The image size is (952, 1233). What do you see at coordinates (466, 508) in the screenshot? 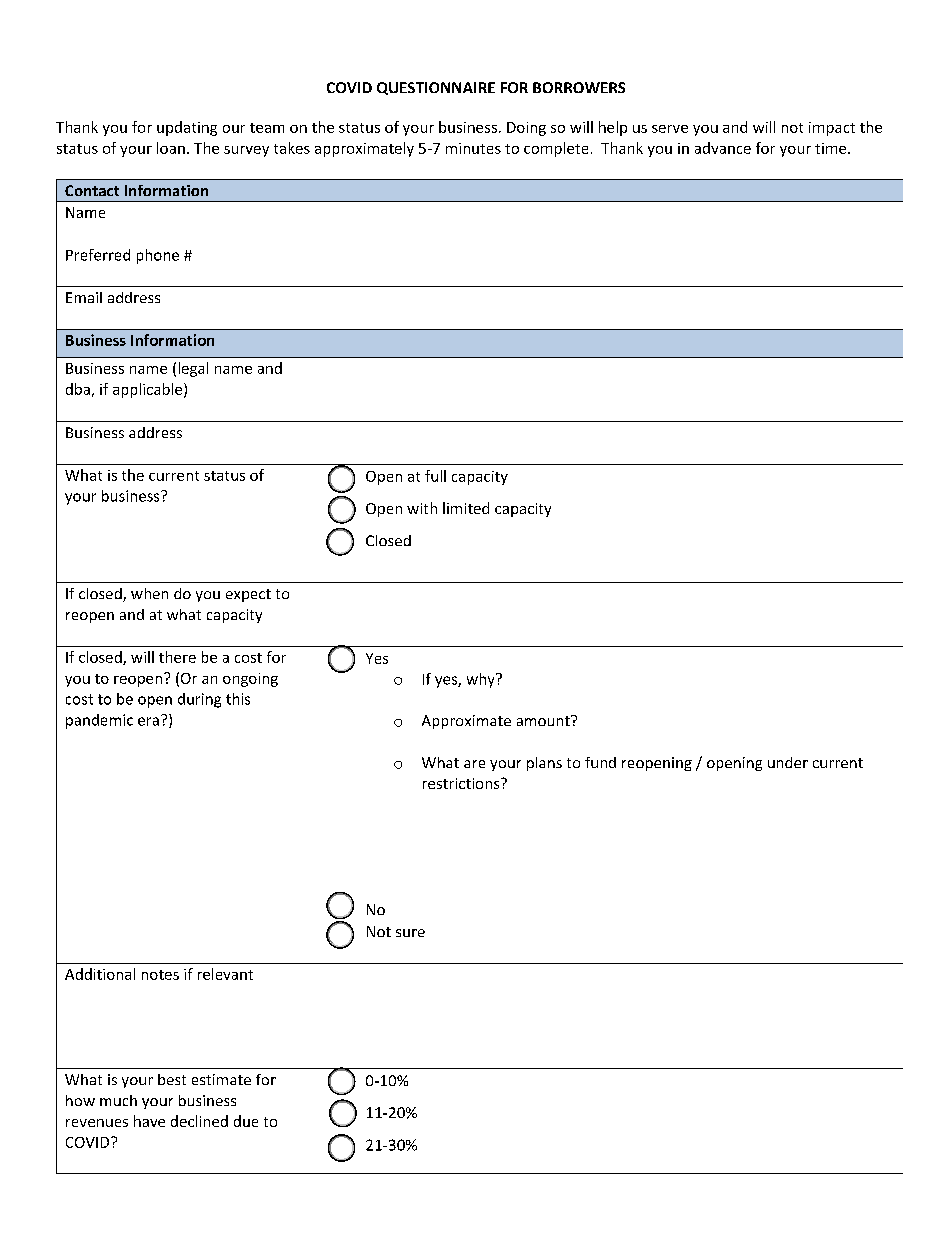
I see `limited` at bounding box center [466, 508].
